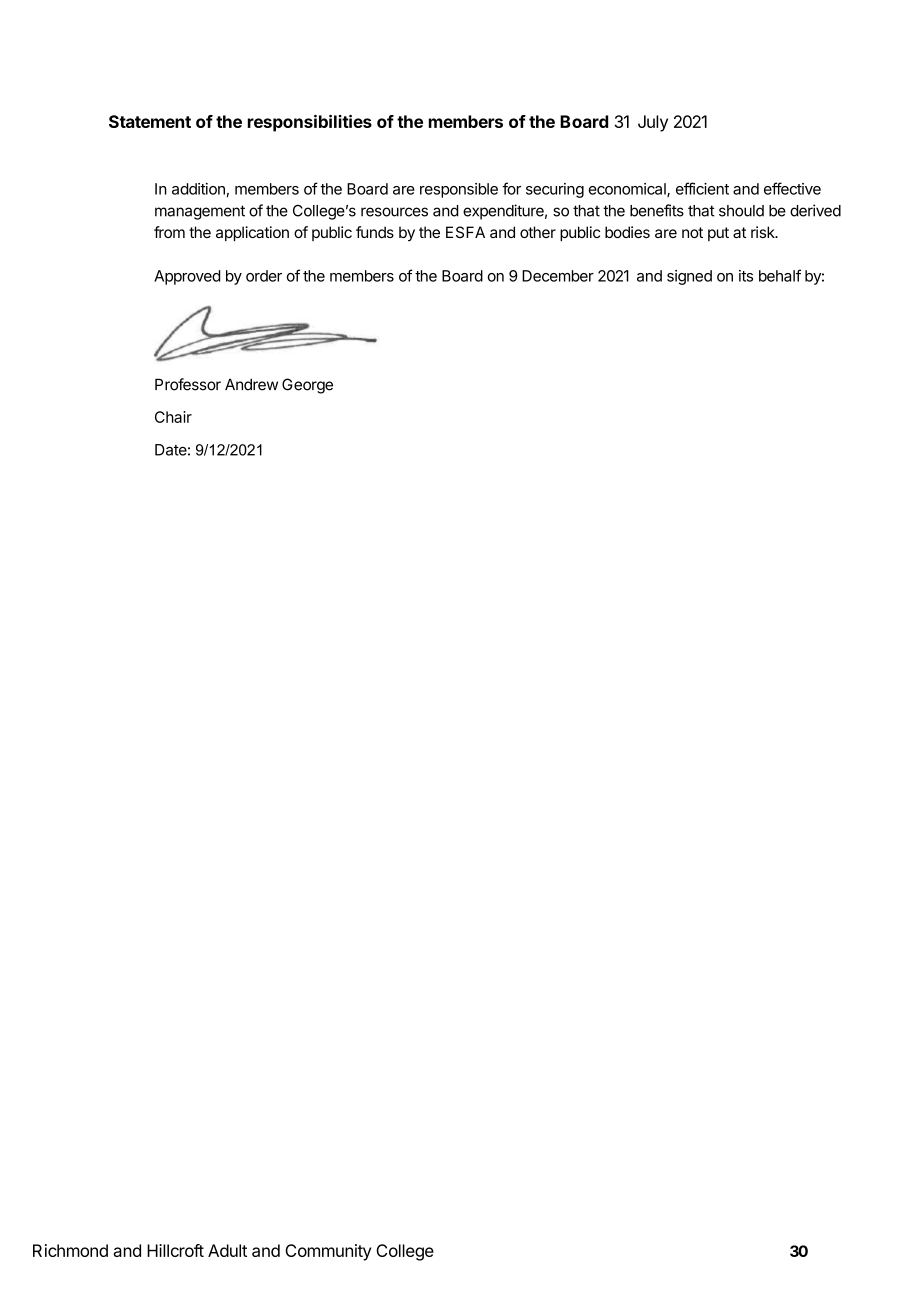  What do you see at coordinates (227, 1250) in the image?
I see `Adult` at bounding box center [227, 1250].
